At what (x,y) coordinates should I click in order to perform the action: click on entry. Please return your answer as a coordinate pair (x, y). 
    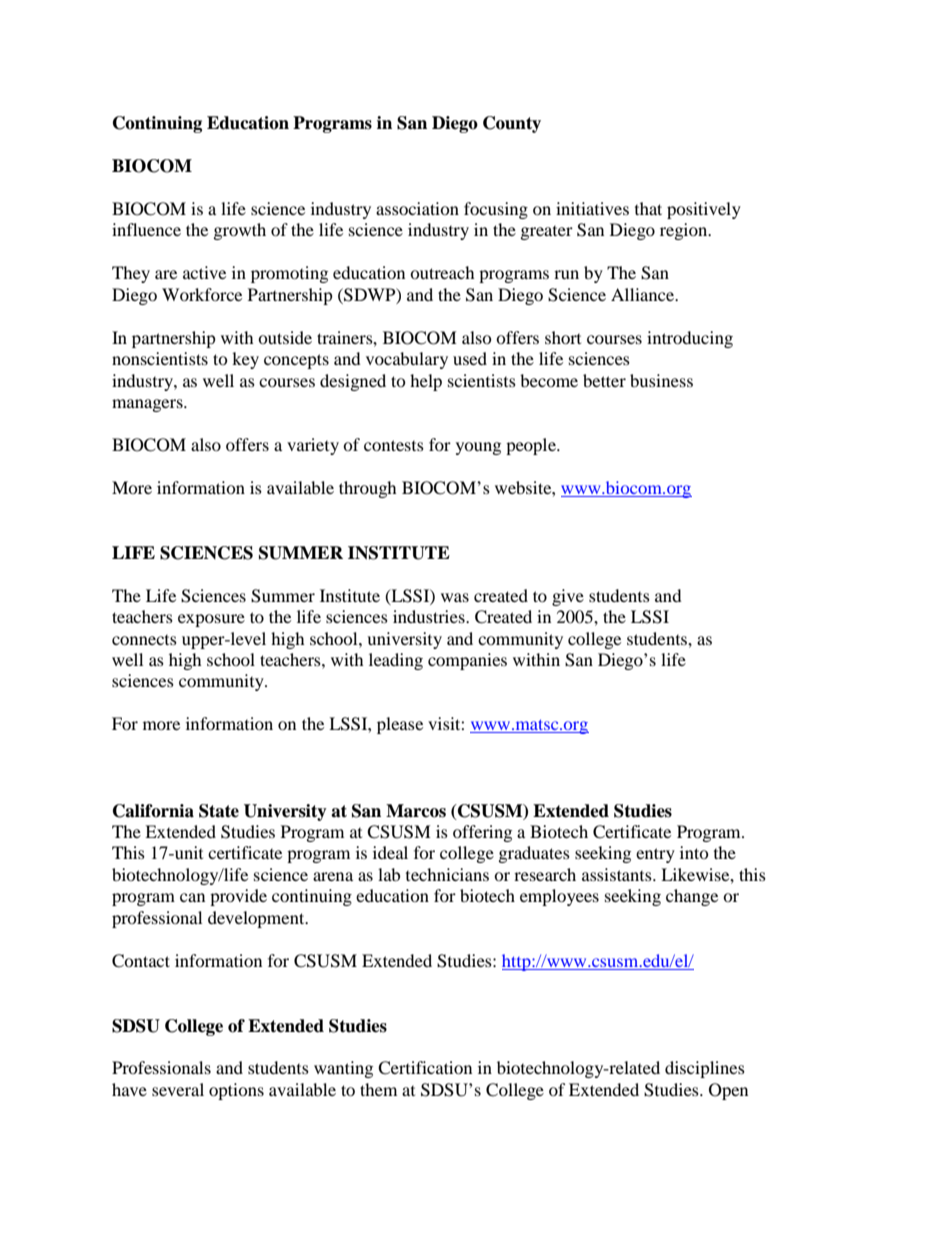
    Looking at the image, I should click on (655, 855).
